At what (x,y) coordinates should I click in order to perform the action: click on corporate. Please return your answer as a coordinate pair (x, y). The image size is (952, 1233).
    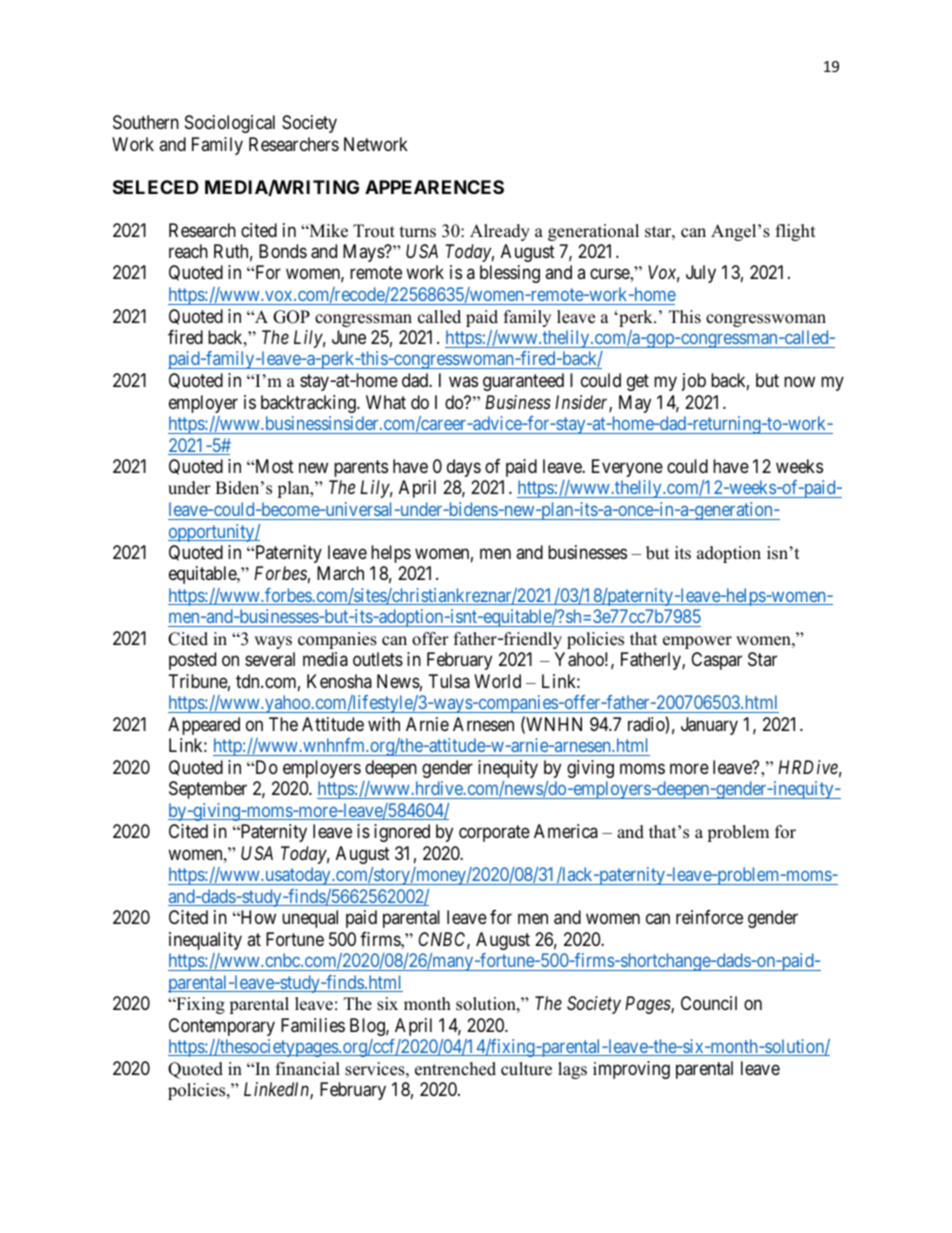
    Looking at the image, I should click on (494, 833).
